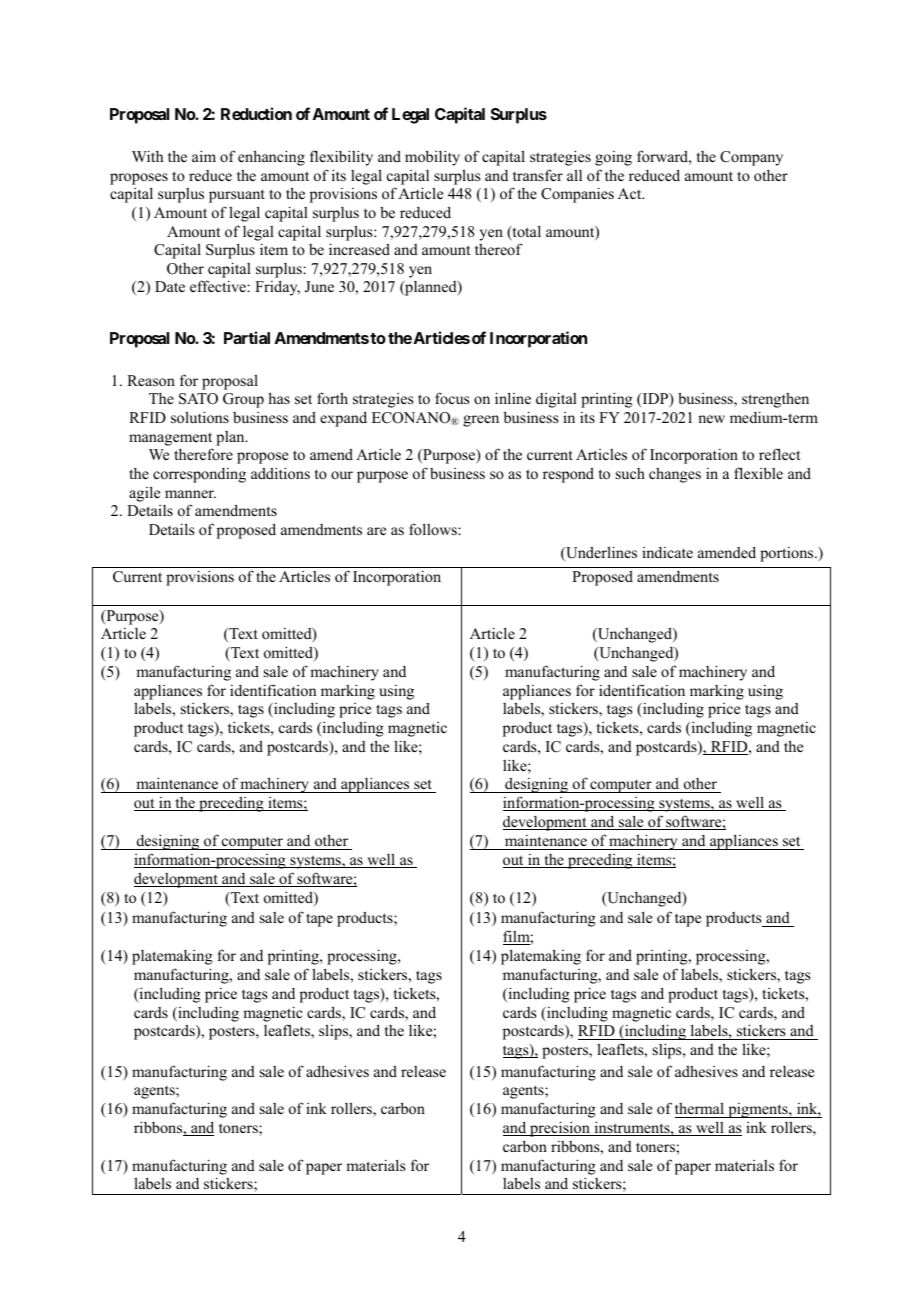 This page has height=1308, width=924. I want to click on changes, so click(675, 475).
